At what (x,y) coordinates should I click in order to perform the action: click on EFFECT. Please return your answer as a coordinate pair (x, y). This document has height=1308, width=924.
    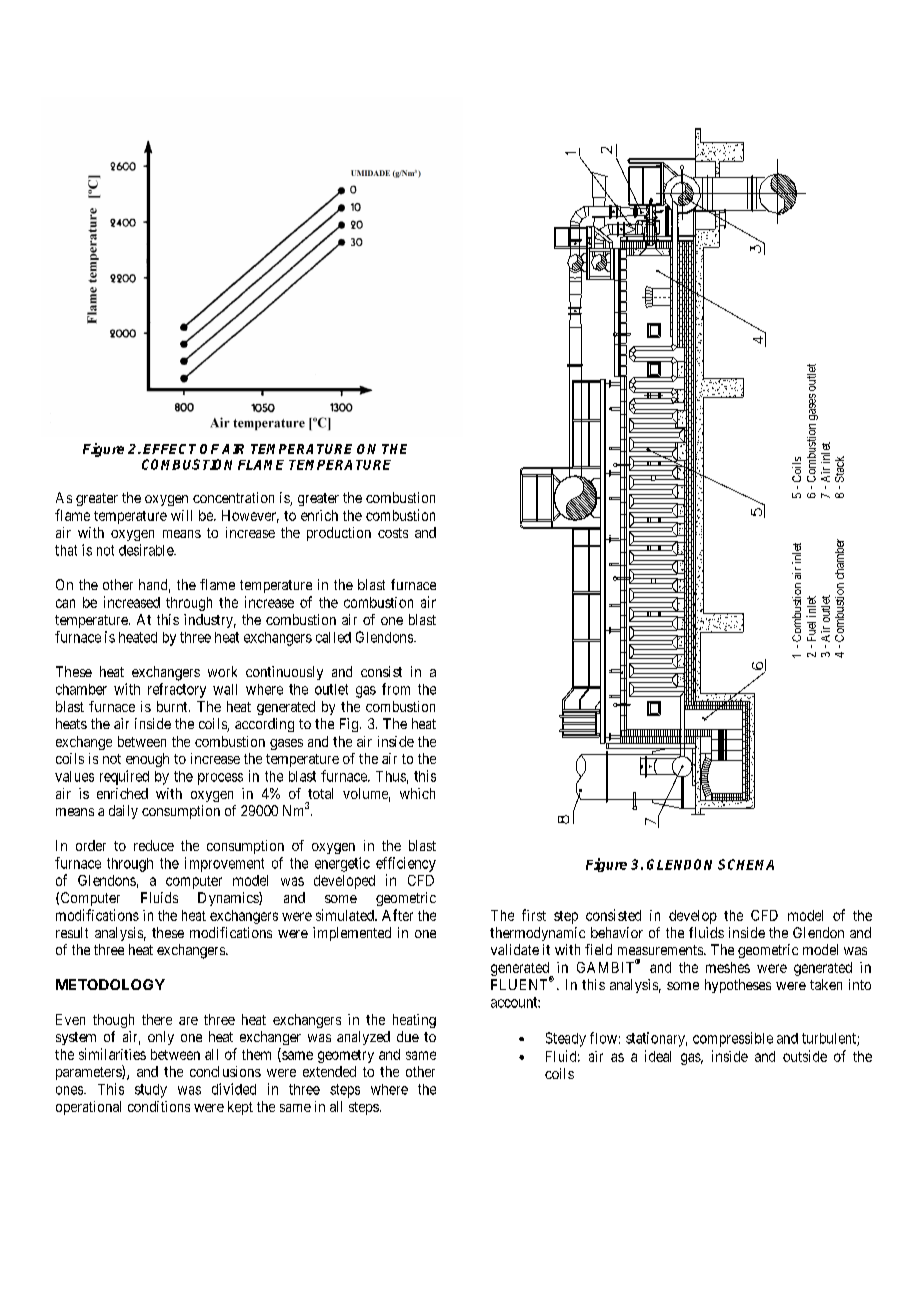
    Looking at the image, I should click on (169, 449).
